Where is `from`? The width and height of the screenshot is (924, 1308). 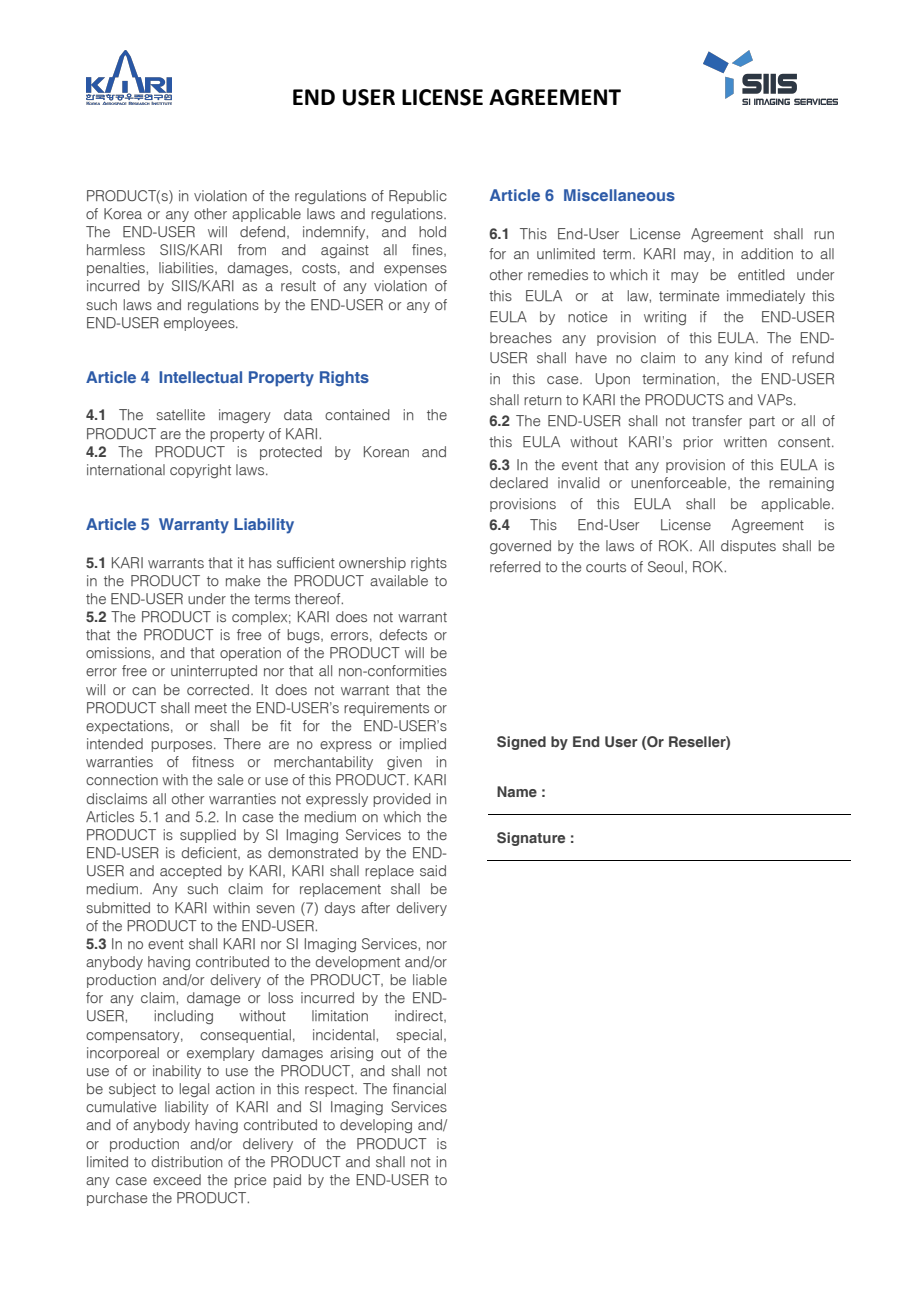
from is located at coordinates (252, 249).
